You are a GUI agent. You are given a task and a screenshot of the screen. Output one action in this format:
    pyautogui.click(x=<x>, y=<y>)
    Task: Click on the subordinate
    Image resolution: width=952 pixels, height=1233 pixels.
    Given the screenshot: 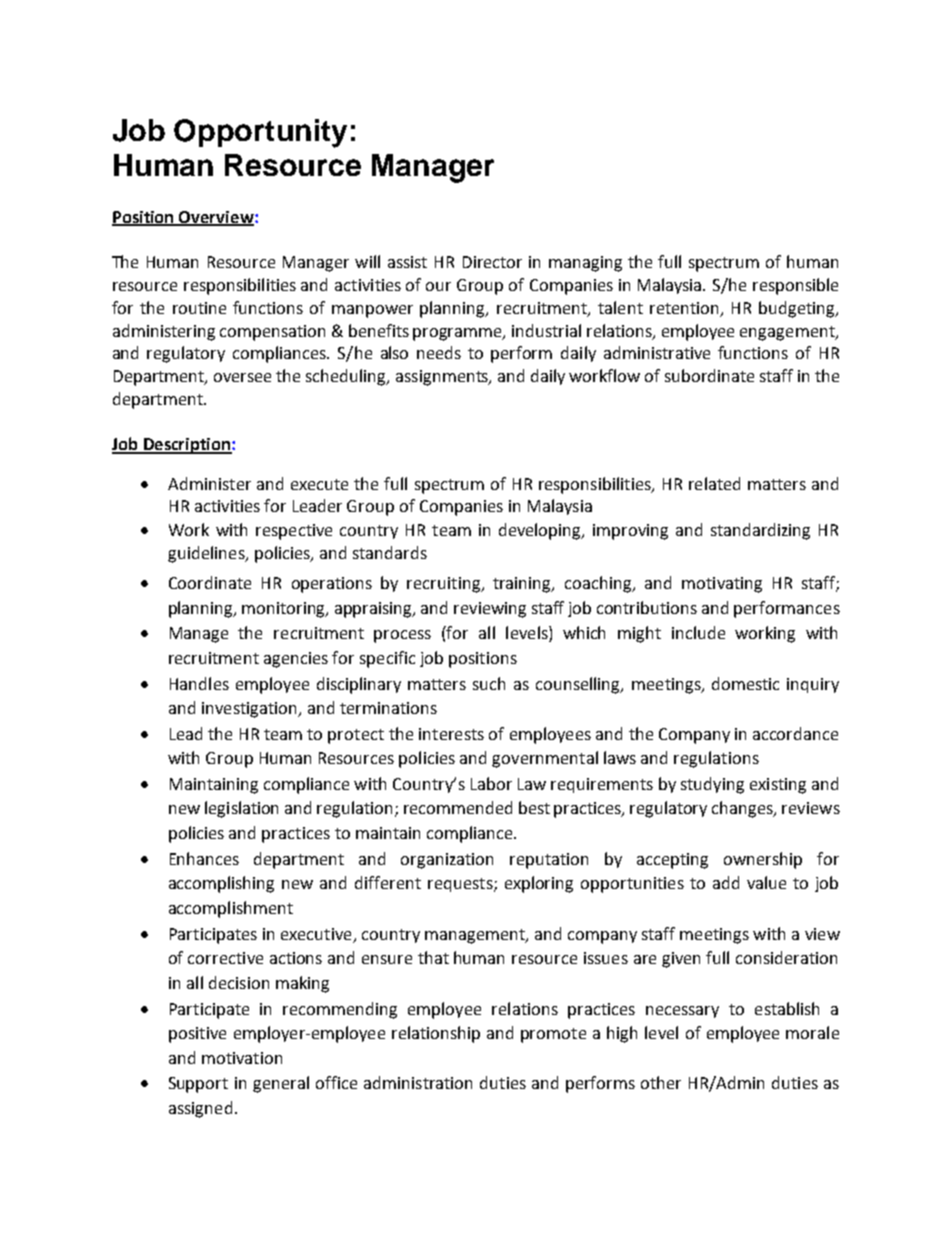 What is the action you would take?
    pyautogui.click(x=709, y=375)
